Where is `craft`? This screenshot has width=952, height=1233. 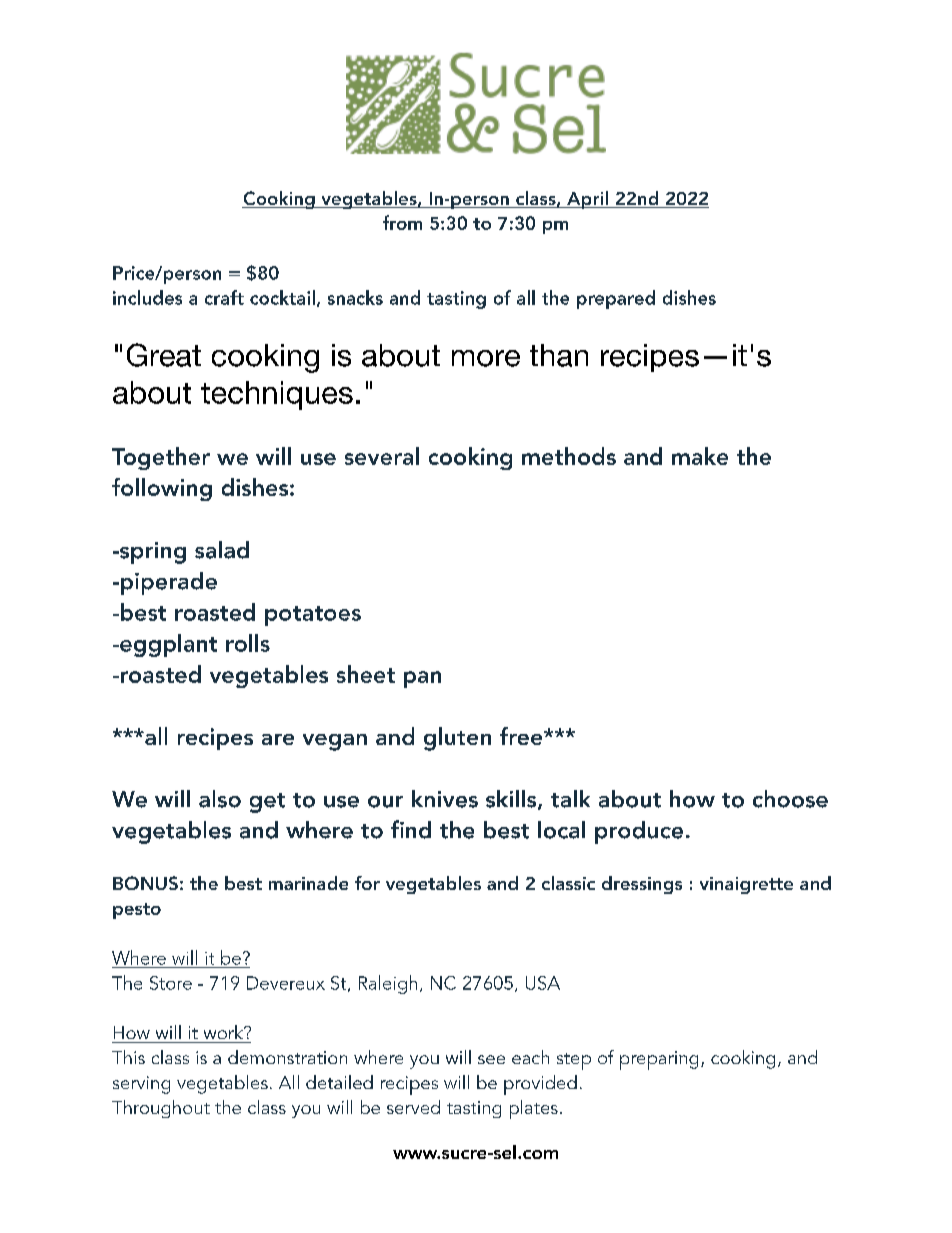 craft is located at coordinates (224, 297).
